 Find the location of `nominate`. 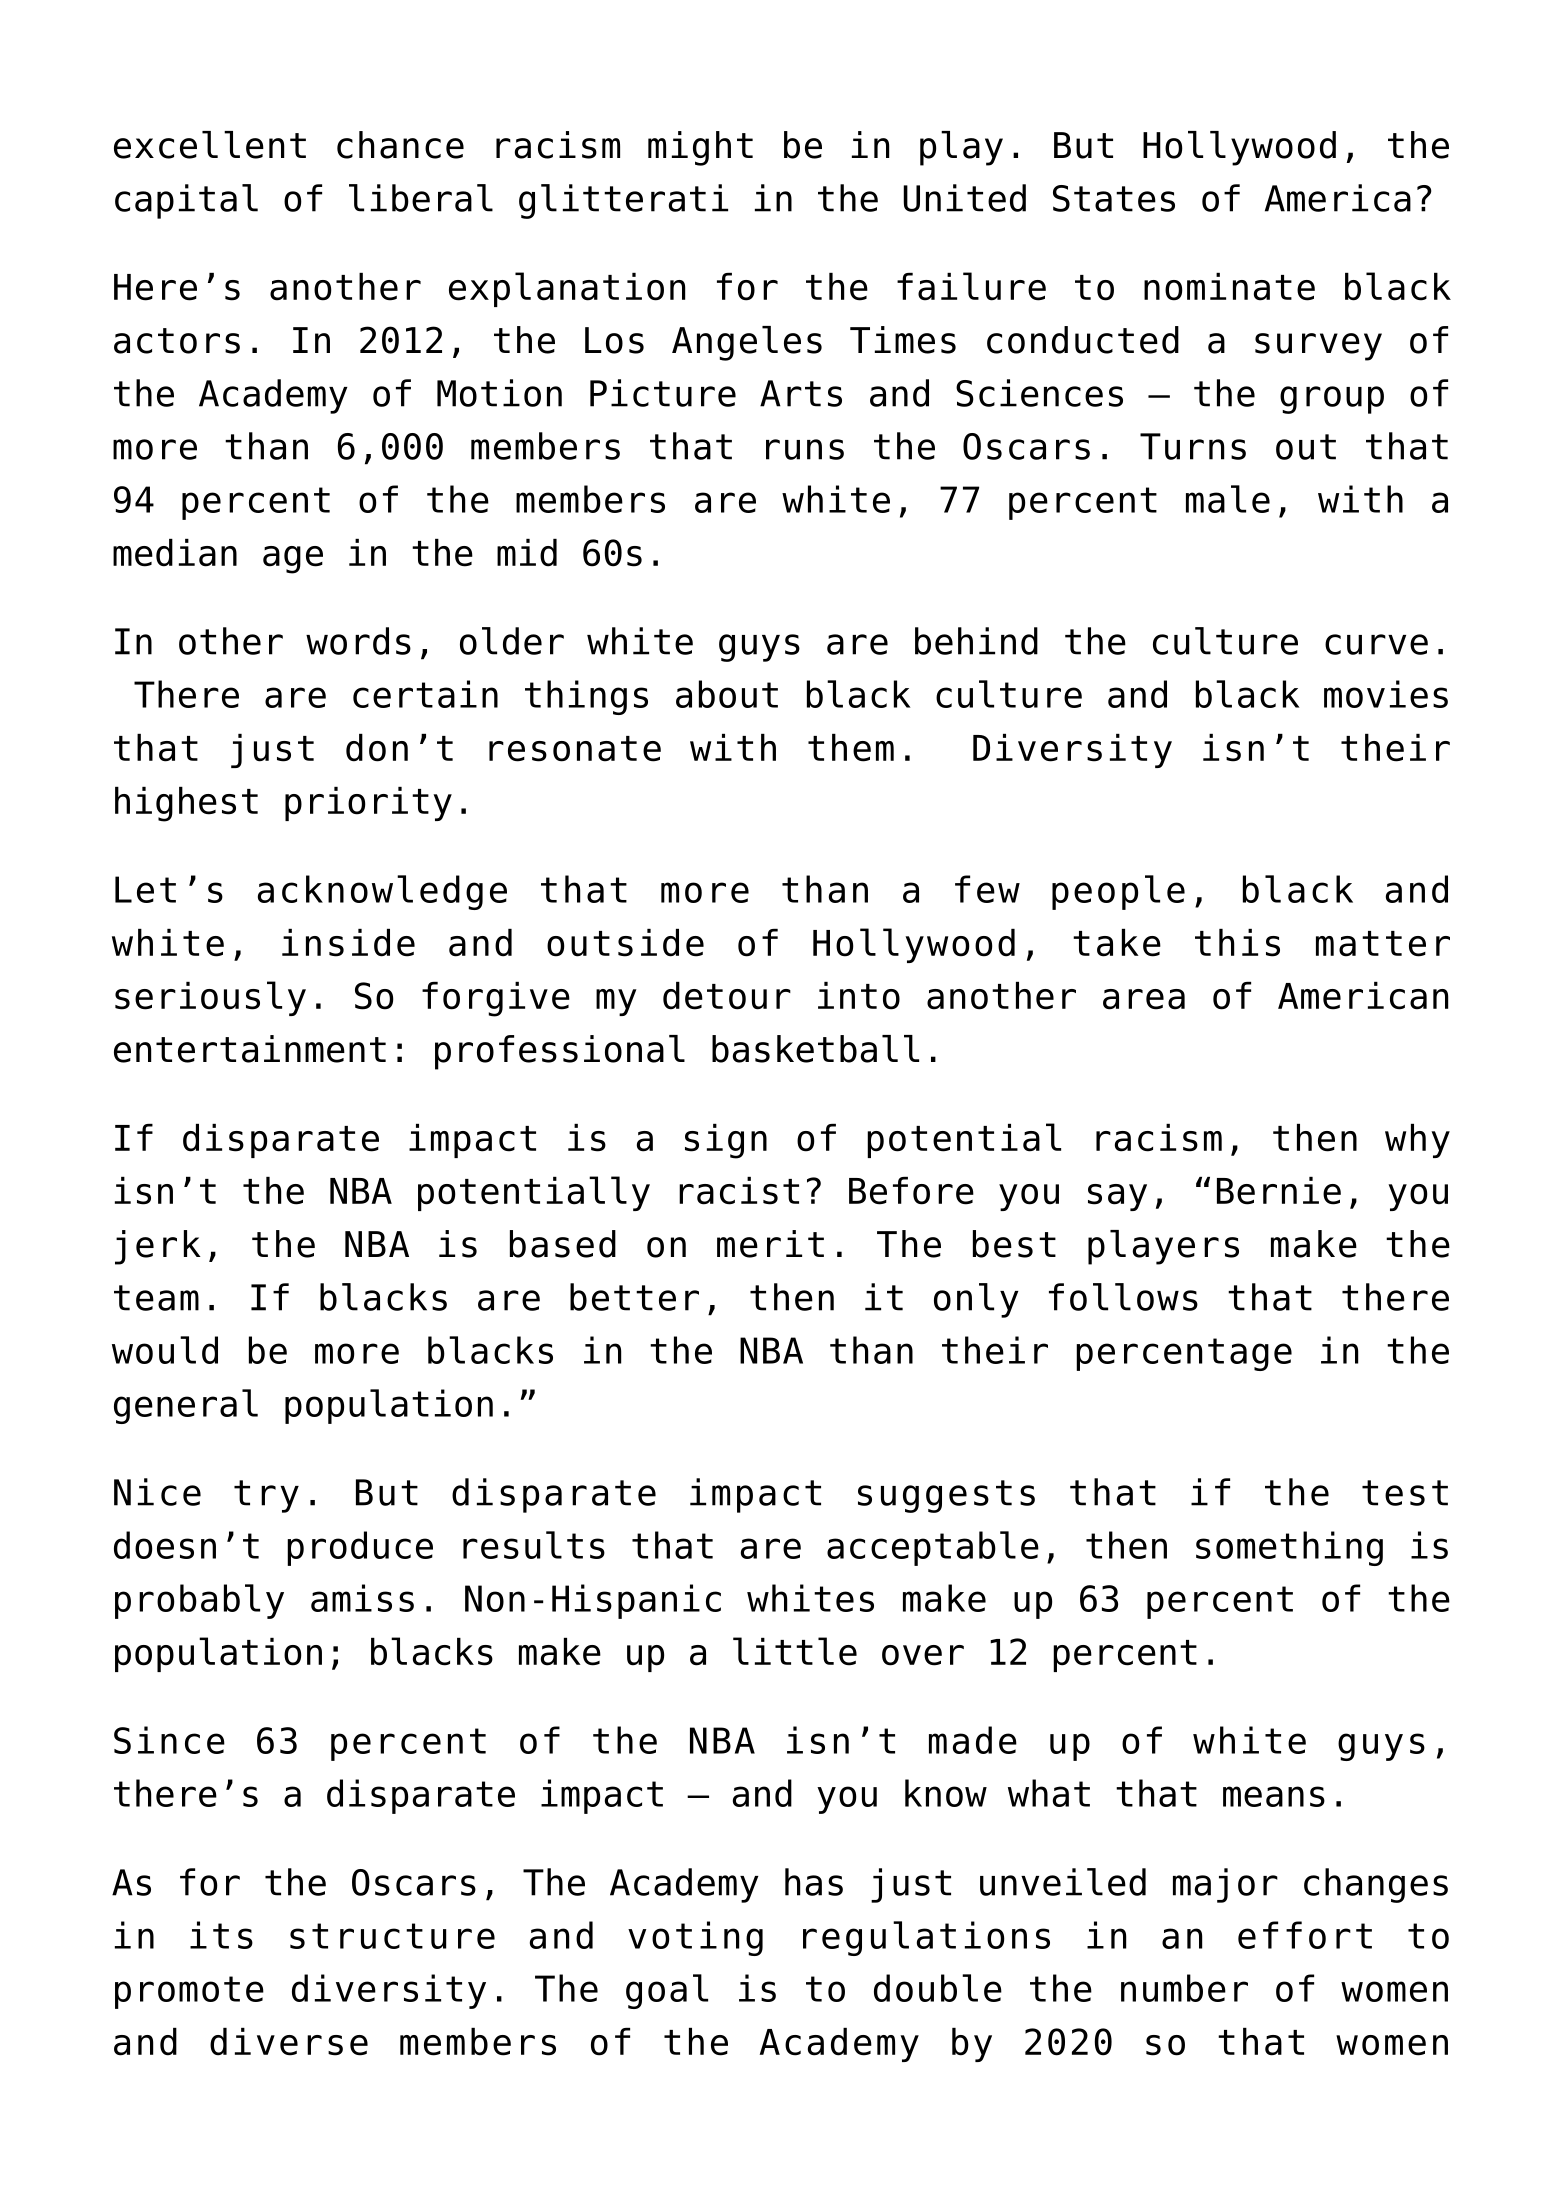

nominate is located at coordinates (1229, 287).
